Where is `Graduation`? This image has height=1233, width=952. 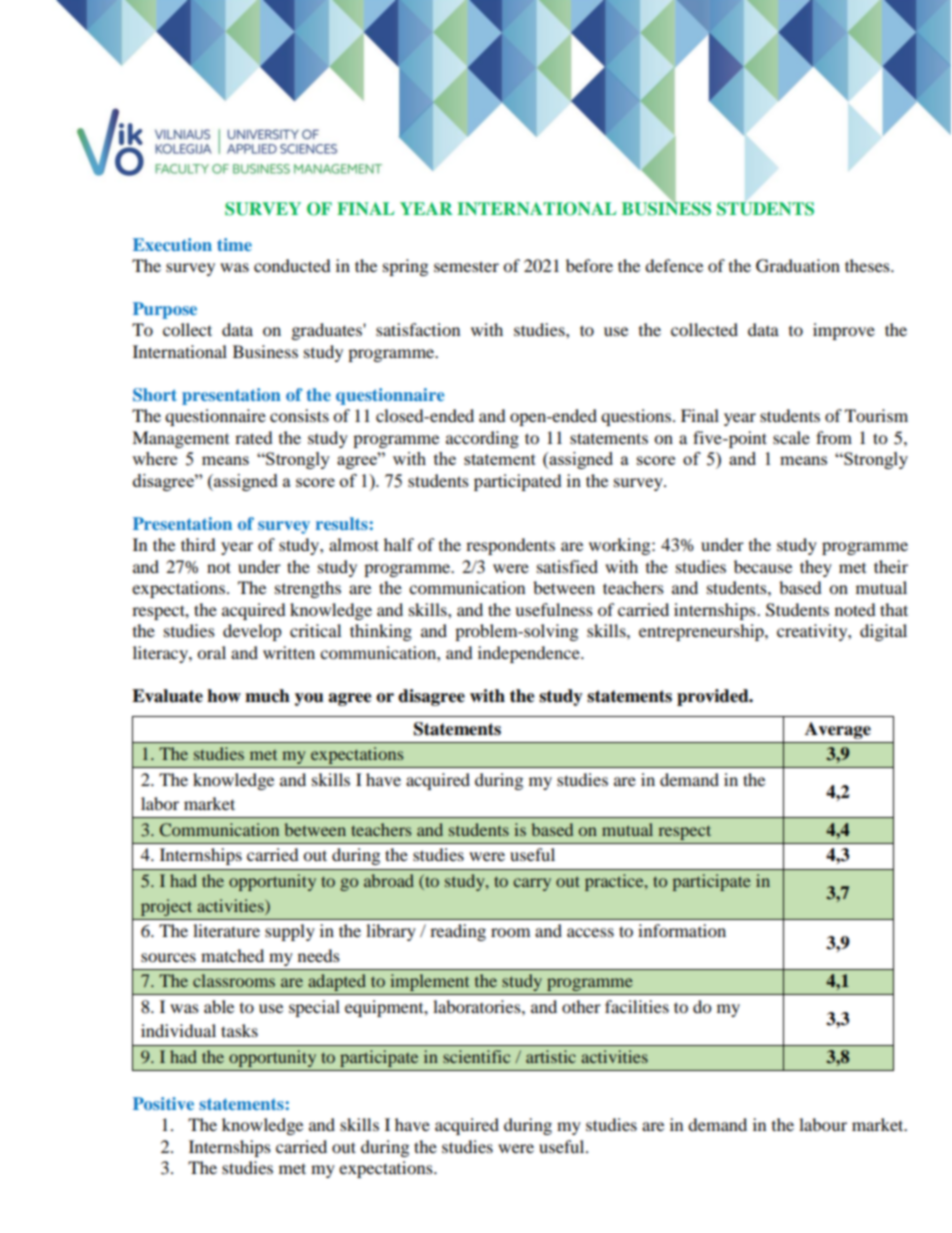 Graduation is located at coordinates (798, 266).
